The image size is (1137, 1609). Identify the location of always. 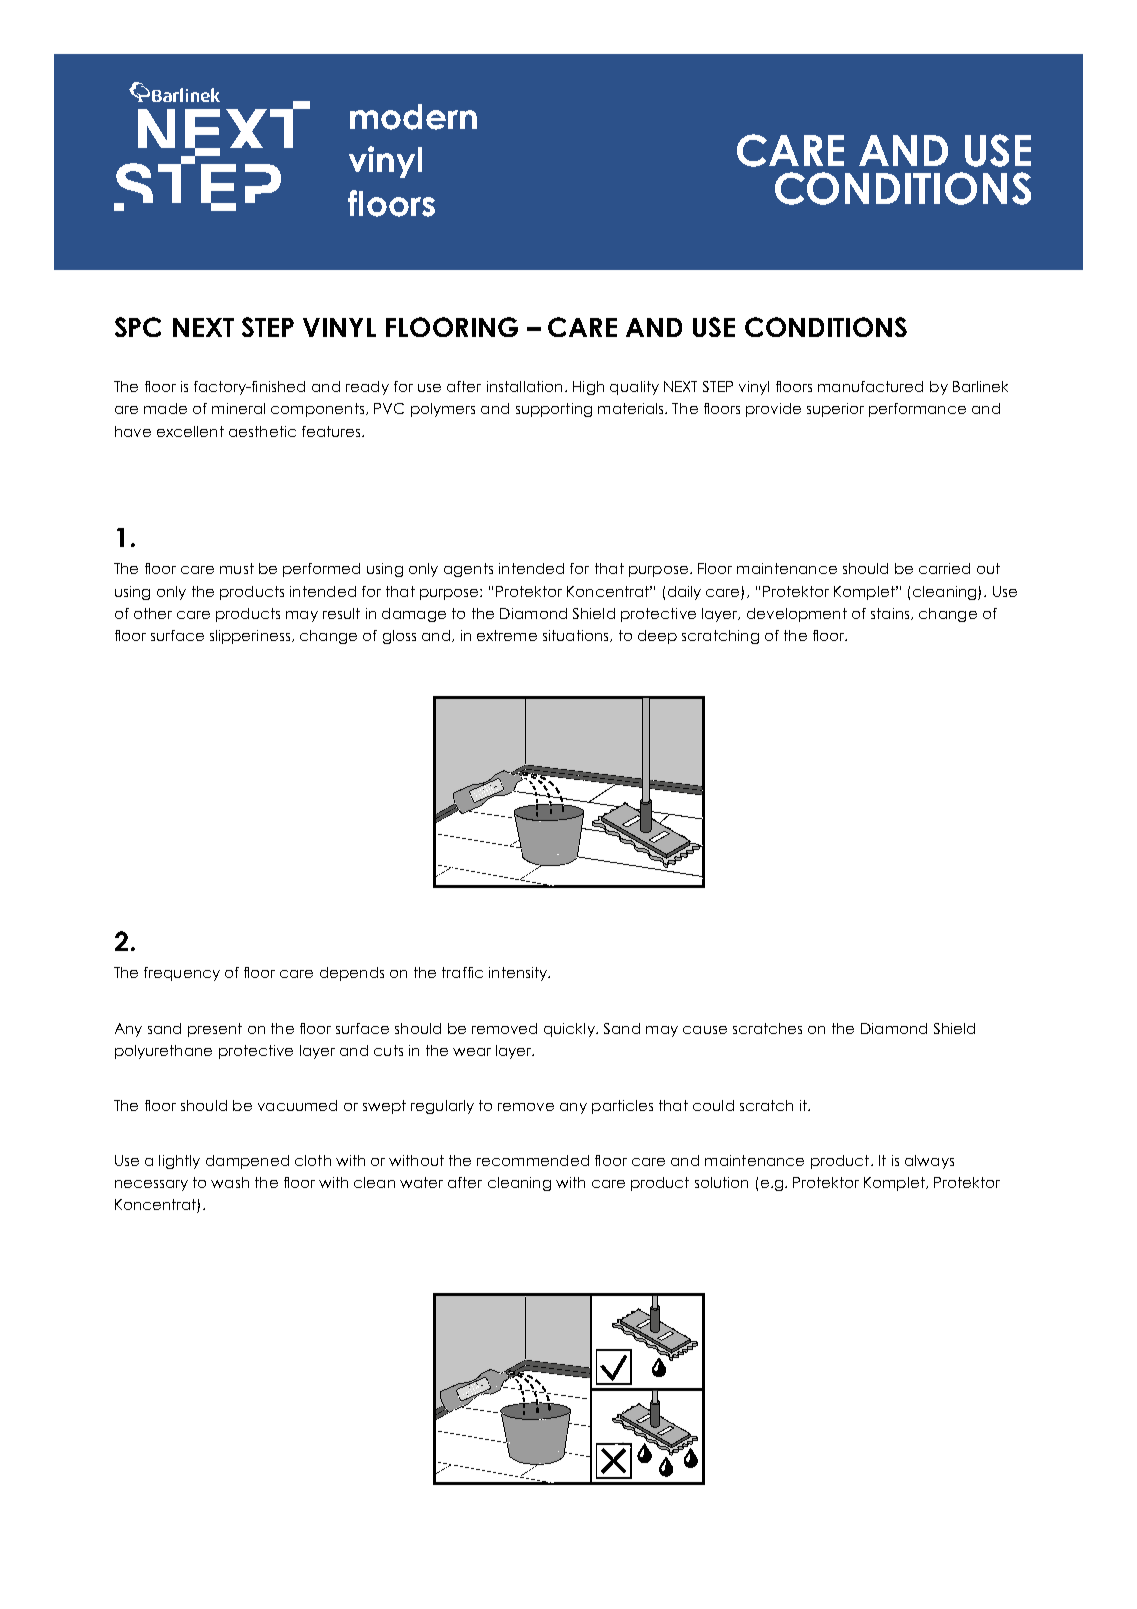
(929, 1162).
